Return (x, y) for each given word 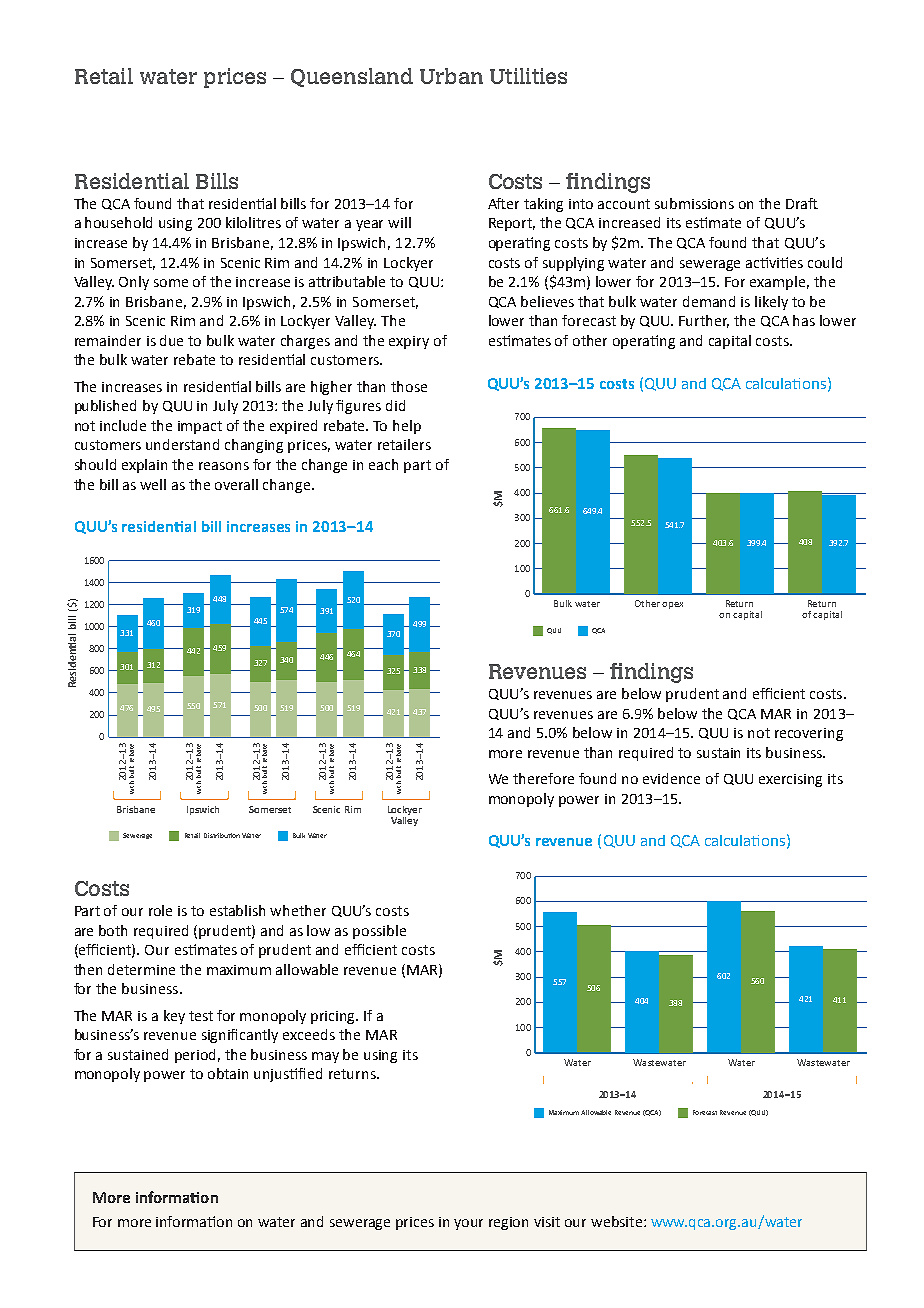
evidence (671, 778)
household (118, 222)
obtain (228, 1073)
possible (379, 932)
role (160, 910)
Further (704, 321)
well (153, 484)
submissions (694, 203)
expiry (409, 342)
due (171, 340)
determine (141, 969)
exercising (790, 780)
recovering (809, 734)
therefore (543, 778)
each (383, 464)
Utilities (528, 76)
